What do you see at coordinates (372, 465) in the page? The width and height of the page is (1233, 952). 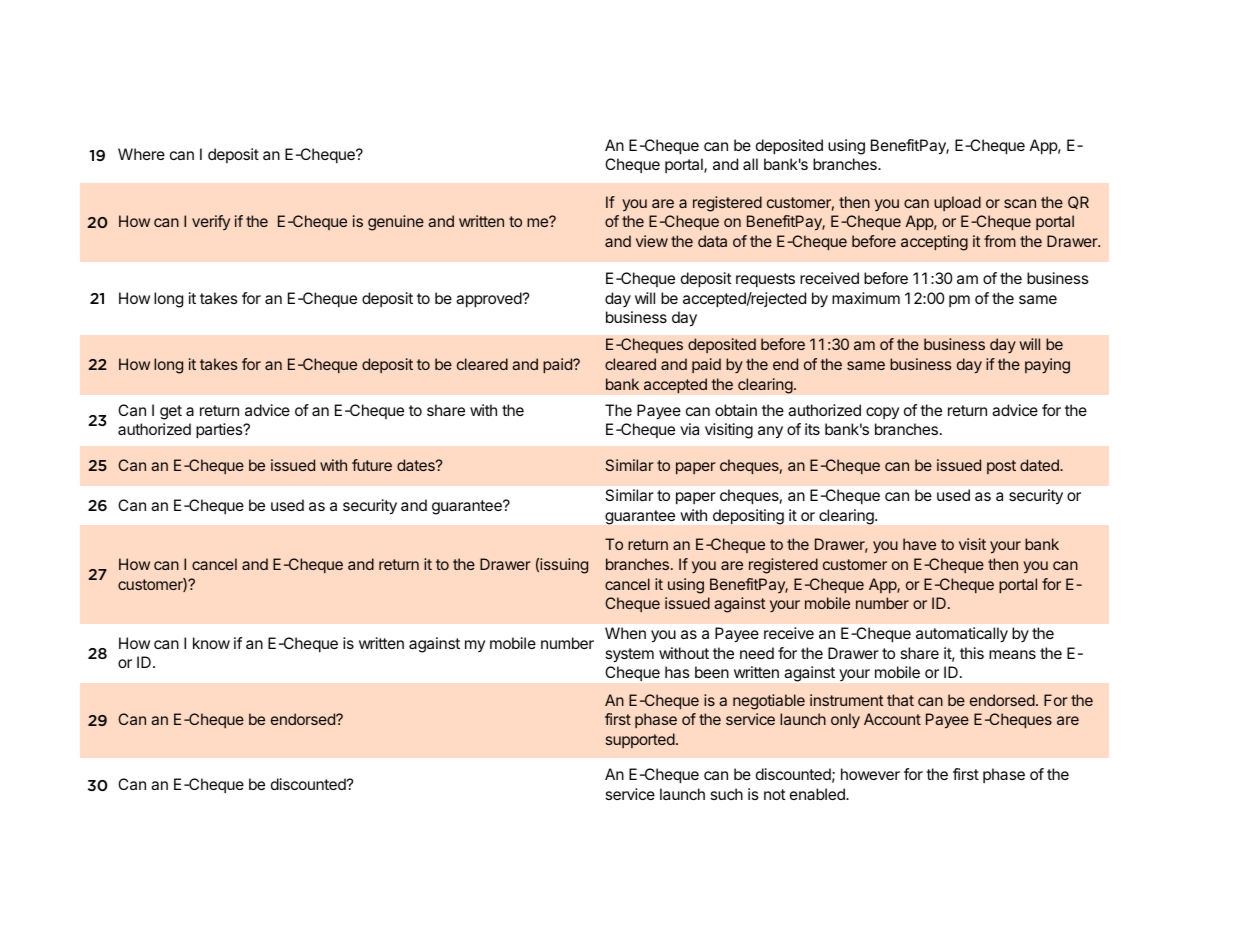 I see `future` at bounding box center [372, 465].
